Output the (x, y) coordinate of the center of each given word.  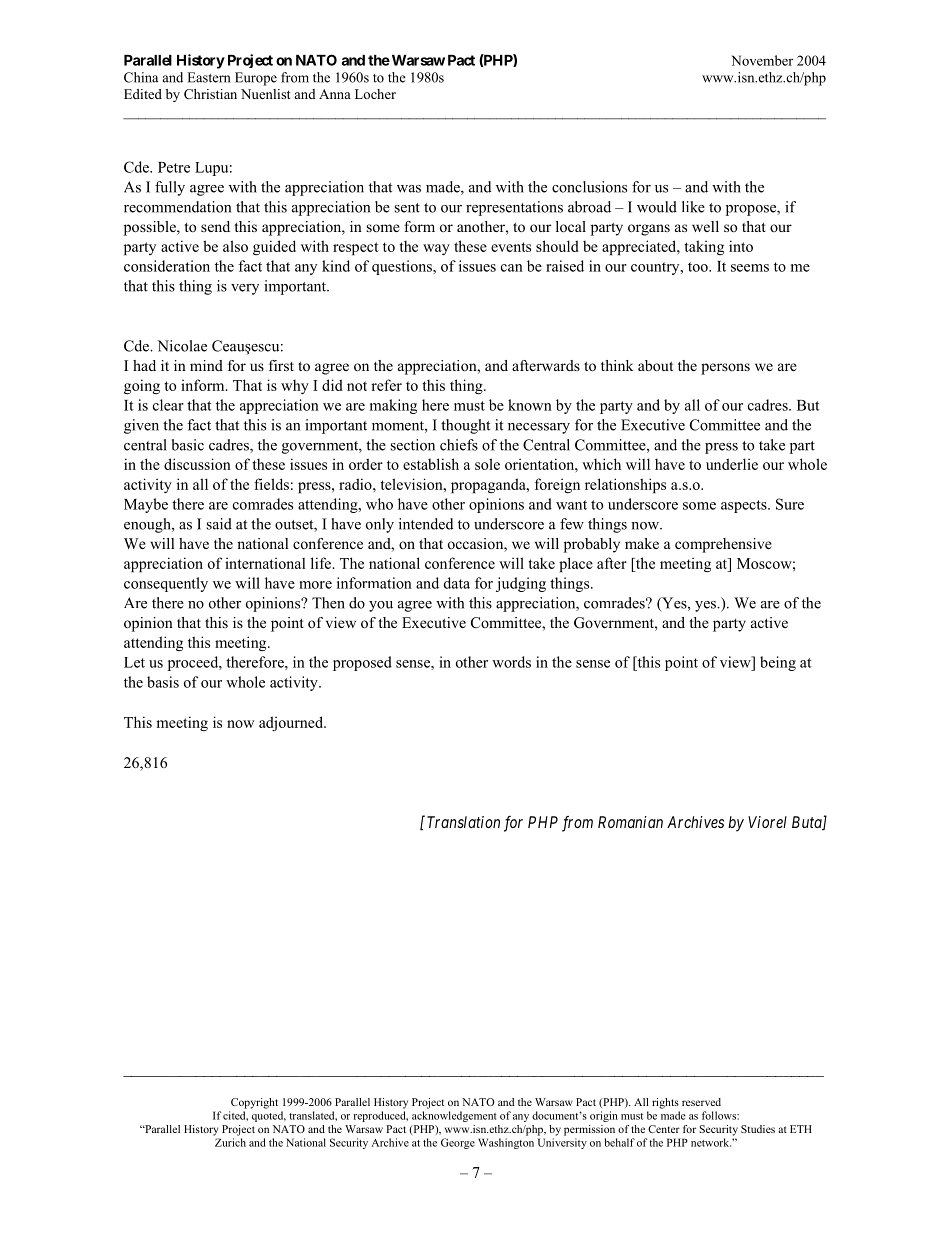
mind (206, 365)
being (778, 663)
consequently (166, 584)
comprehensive (723, 545)
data (457, 583)
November (762, 60)
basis (163, 682)
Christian (210, 94)
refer (386, 385)
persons (725, 369)
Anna (335, 94)
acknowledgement (454, 1116)
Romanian (630, 822)
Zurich (230, 1142)
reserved (701, 1102)
